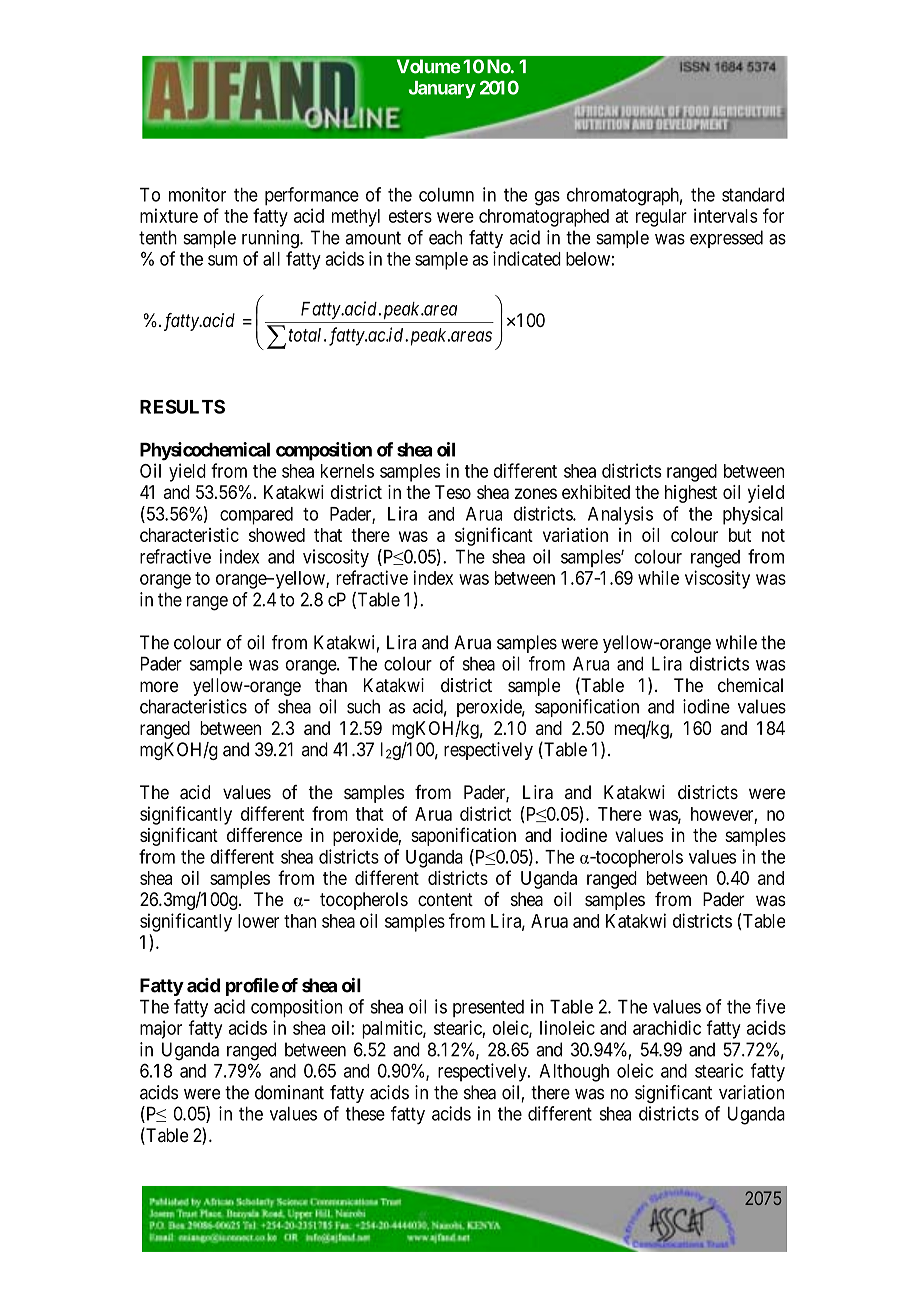  I want to click on monitor, so click(197, 194).
